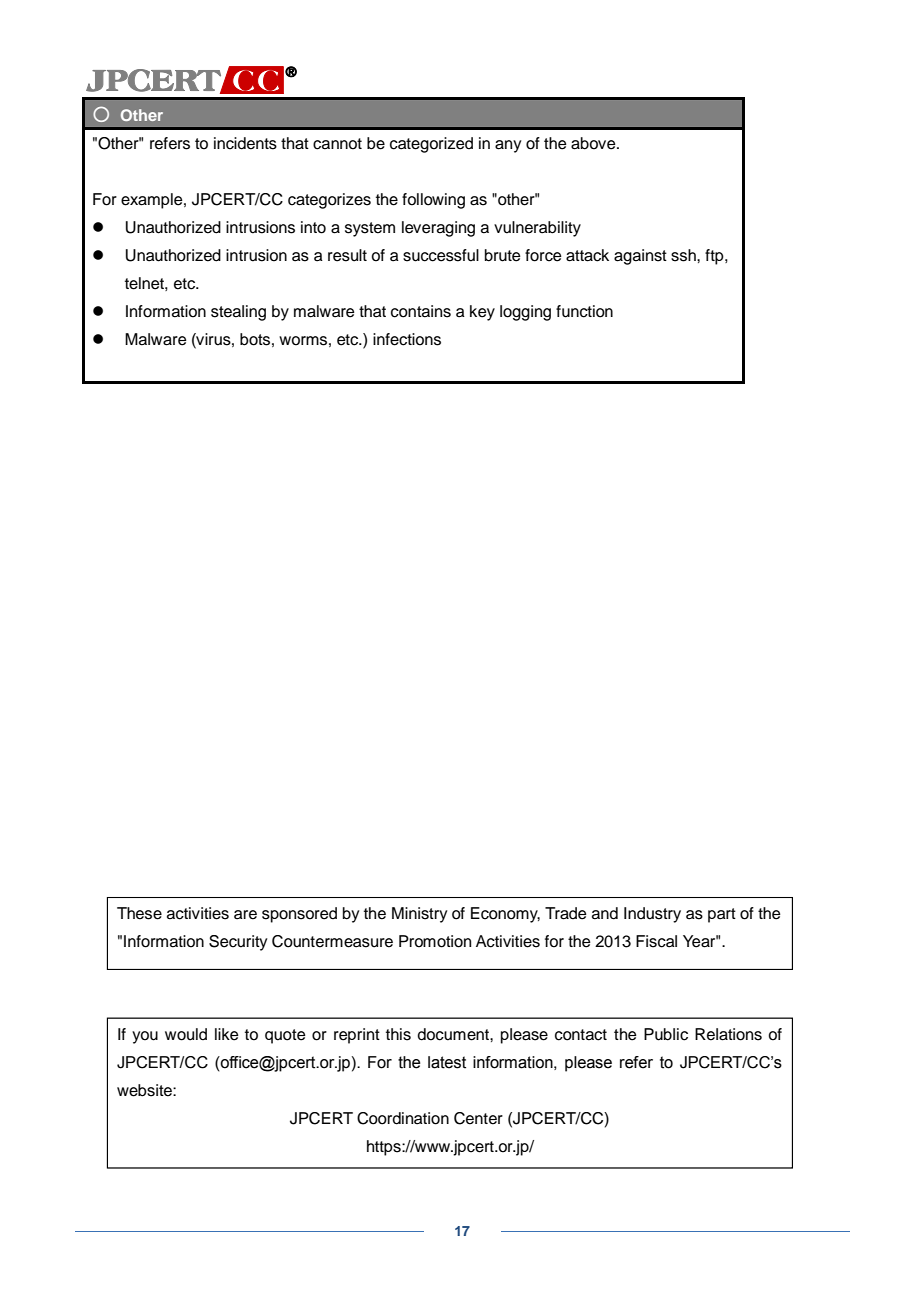  Describe the element at coordinates (431, 145) in the screenshot. I see `categorized` at that location.
